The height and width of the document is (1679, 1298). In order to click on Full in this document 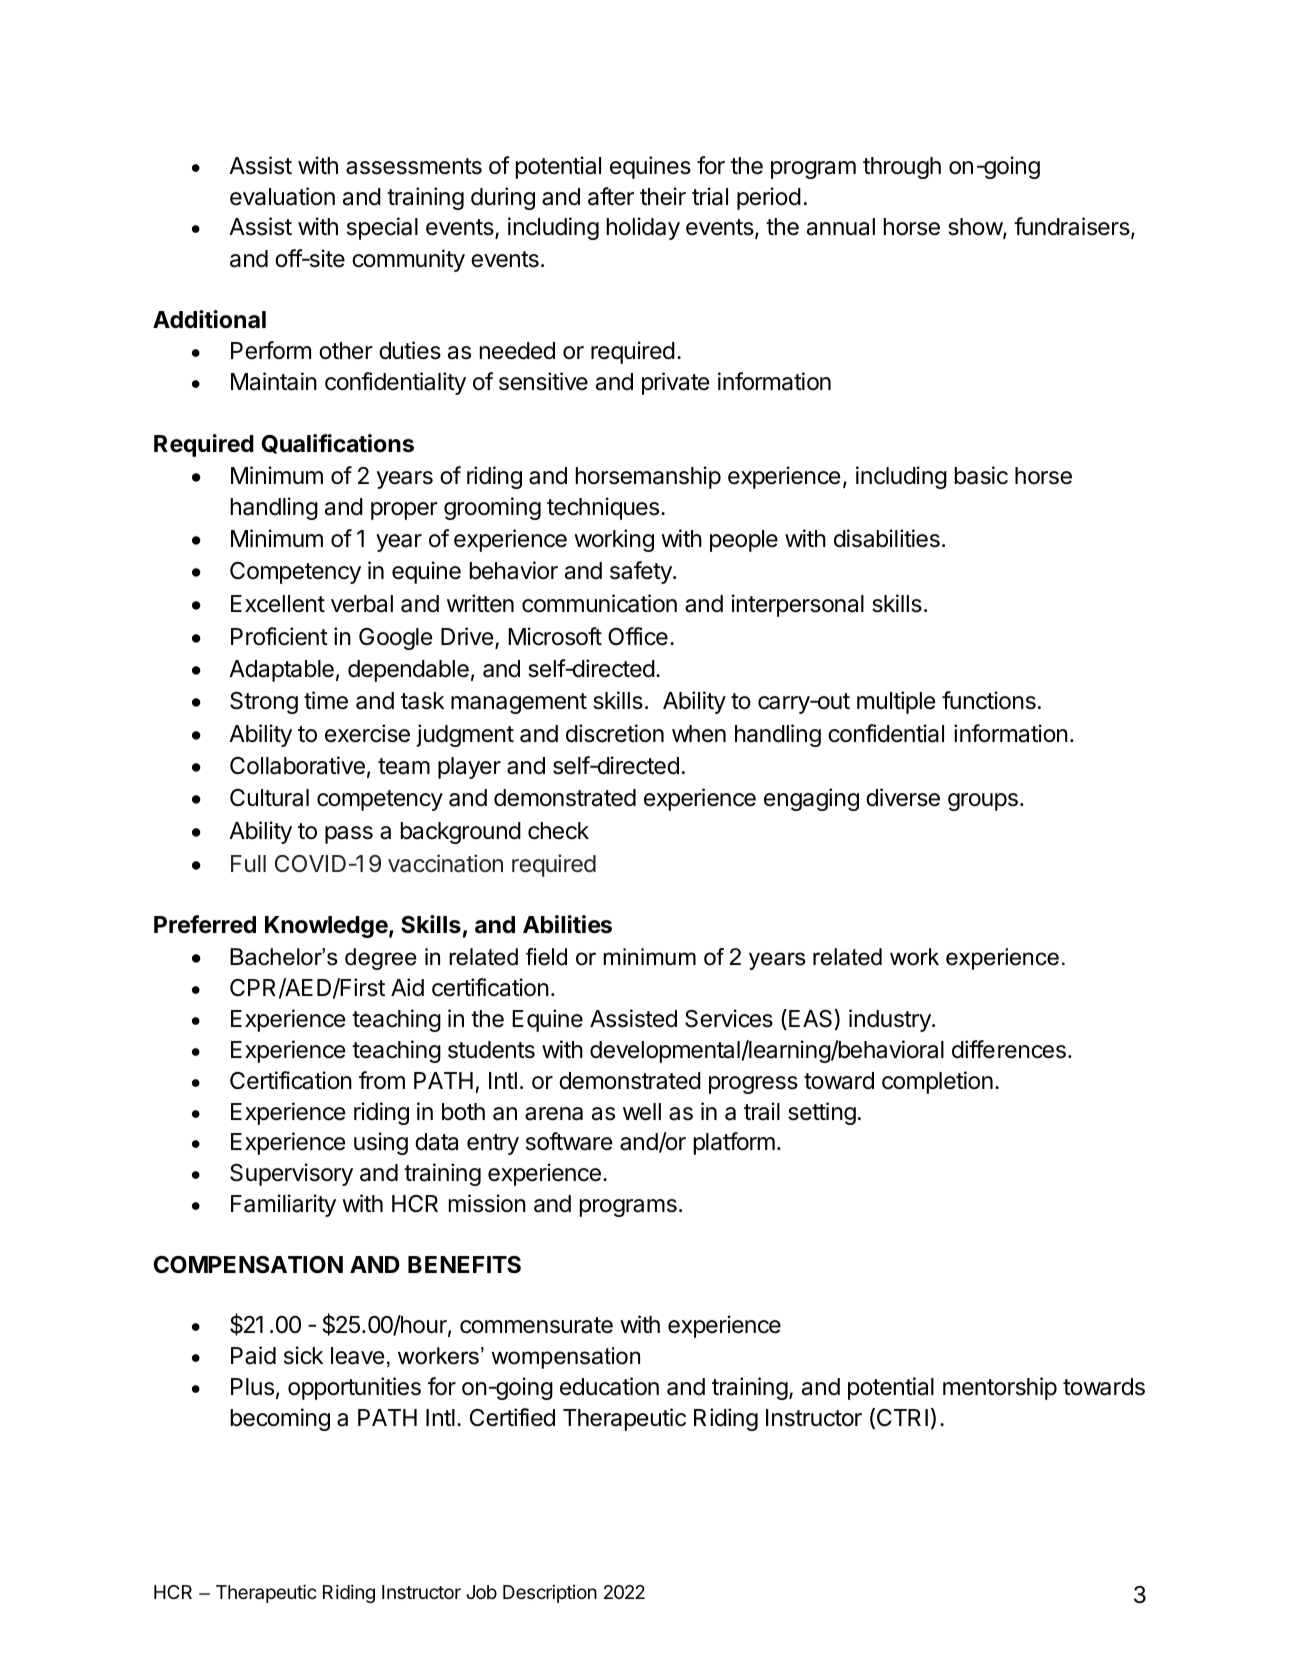, I will do `click(248, 863)`.
